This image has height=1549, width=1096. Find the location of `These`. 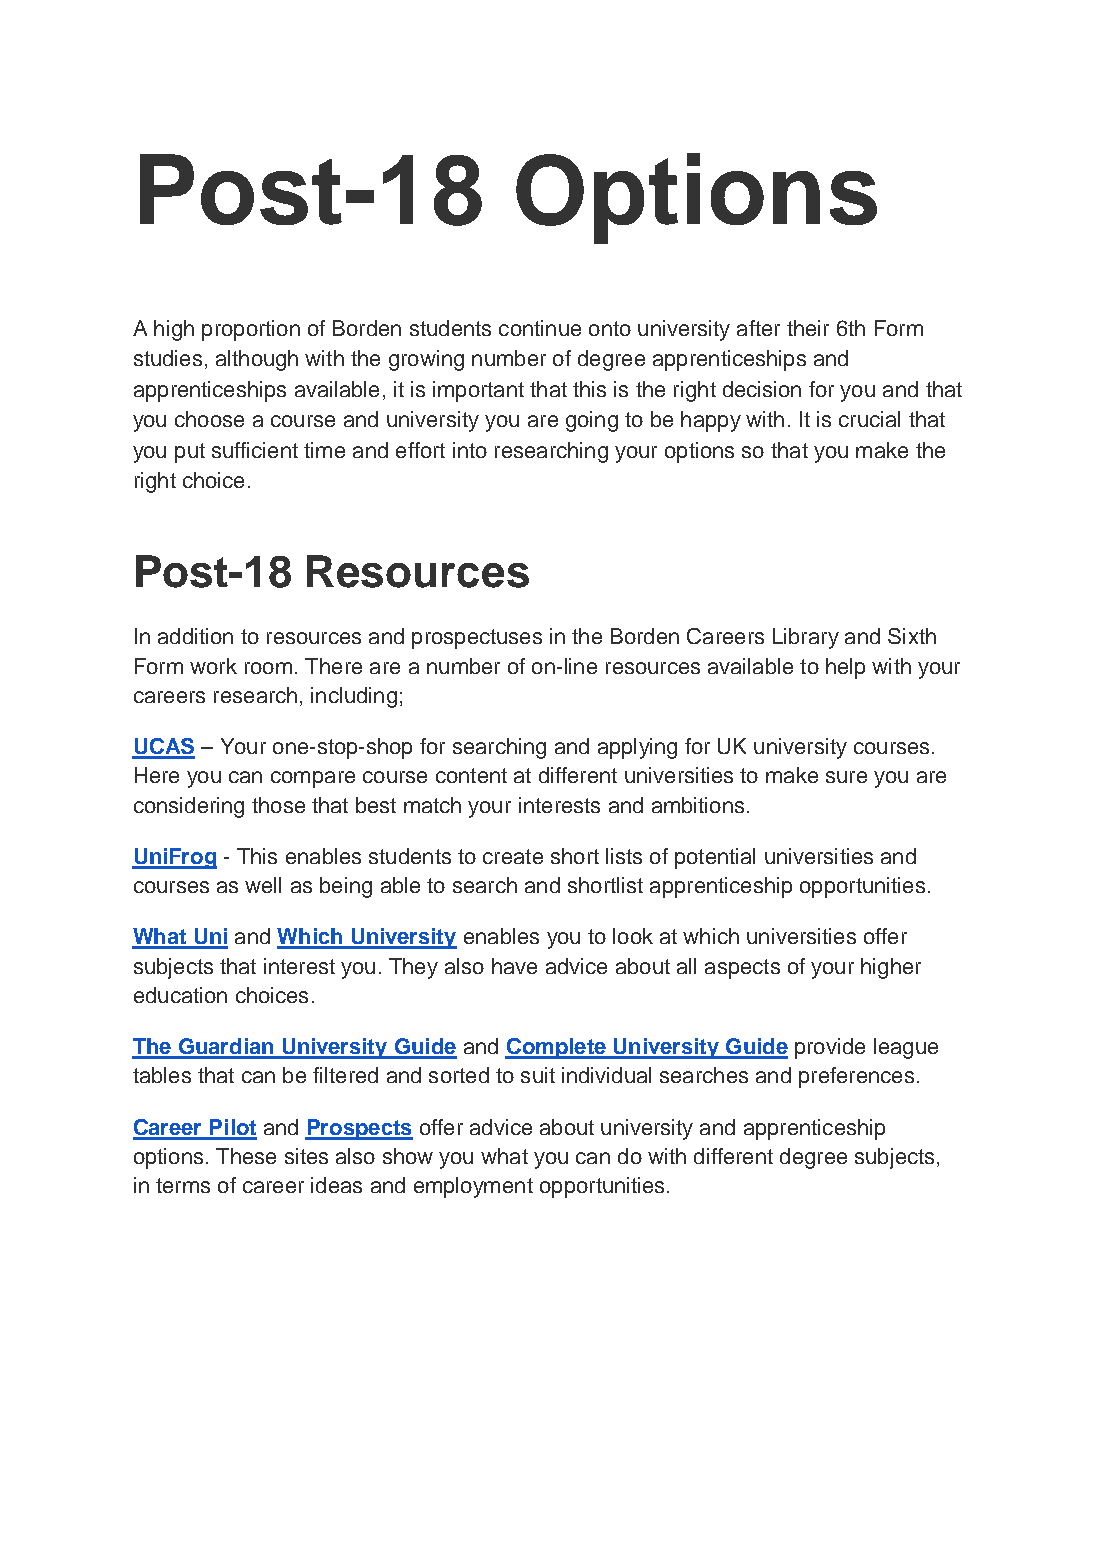

These is located at coordinates (246, 1156).
